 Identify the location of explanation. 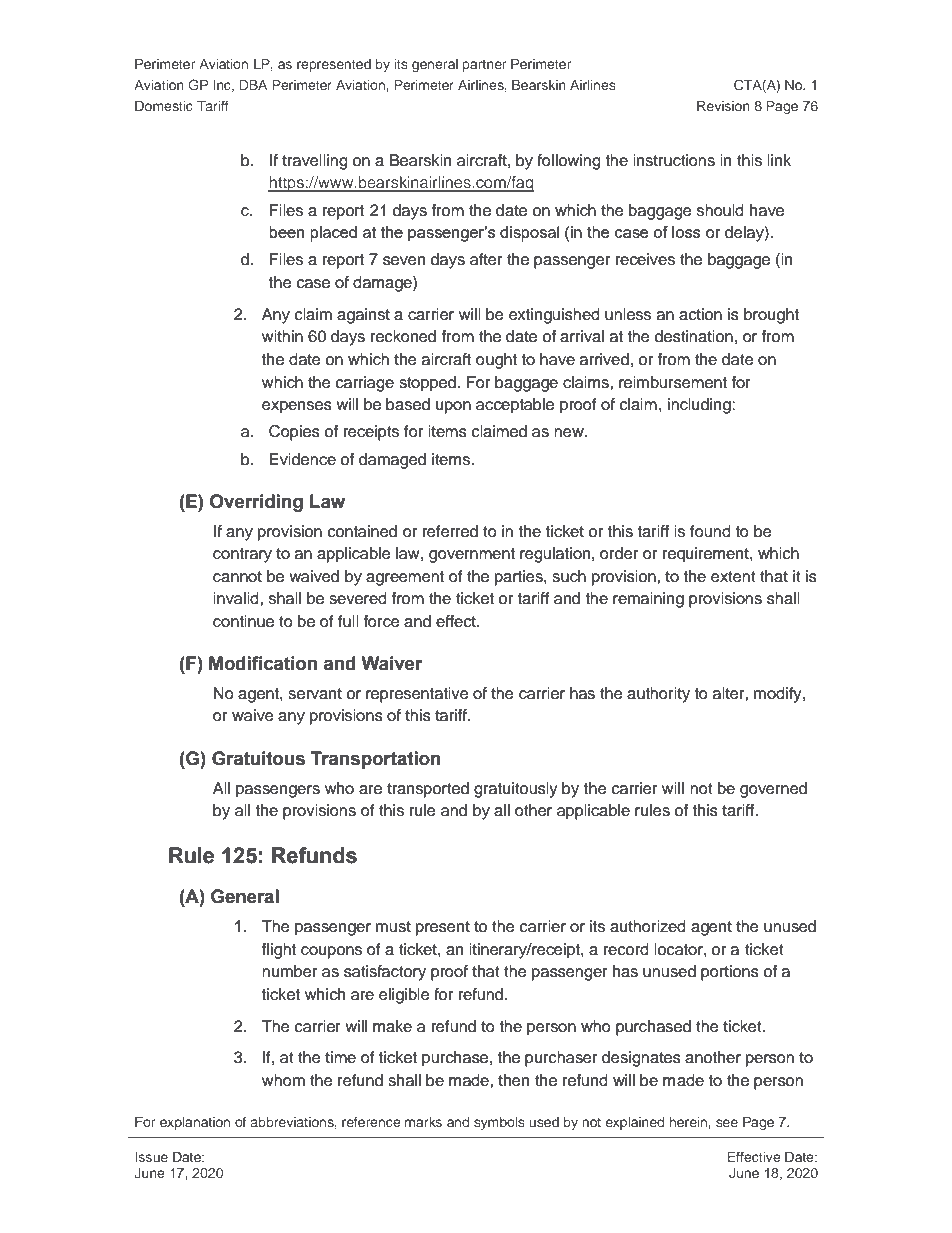
(195, 1123).
